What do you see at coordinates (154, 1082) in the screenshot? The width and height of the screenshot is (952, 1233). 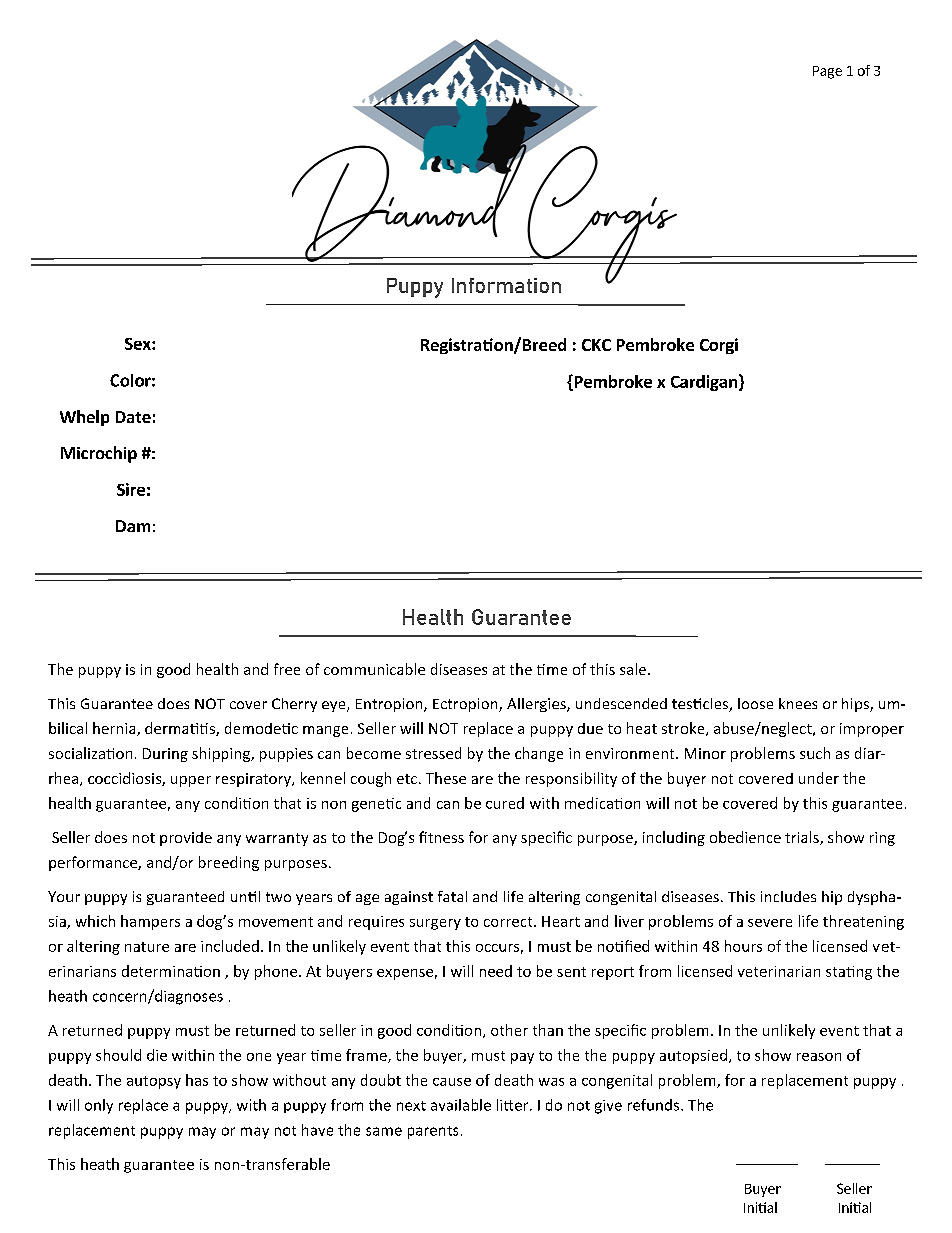 I see `autopsy` at bounding box center [154, 1082].
